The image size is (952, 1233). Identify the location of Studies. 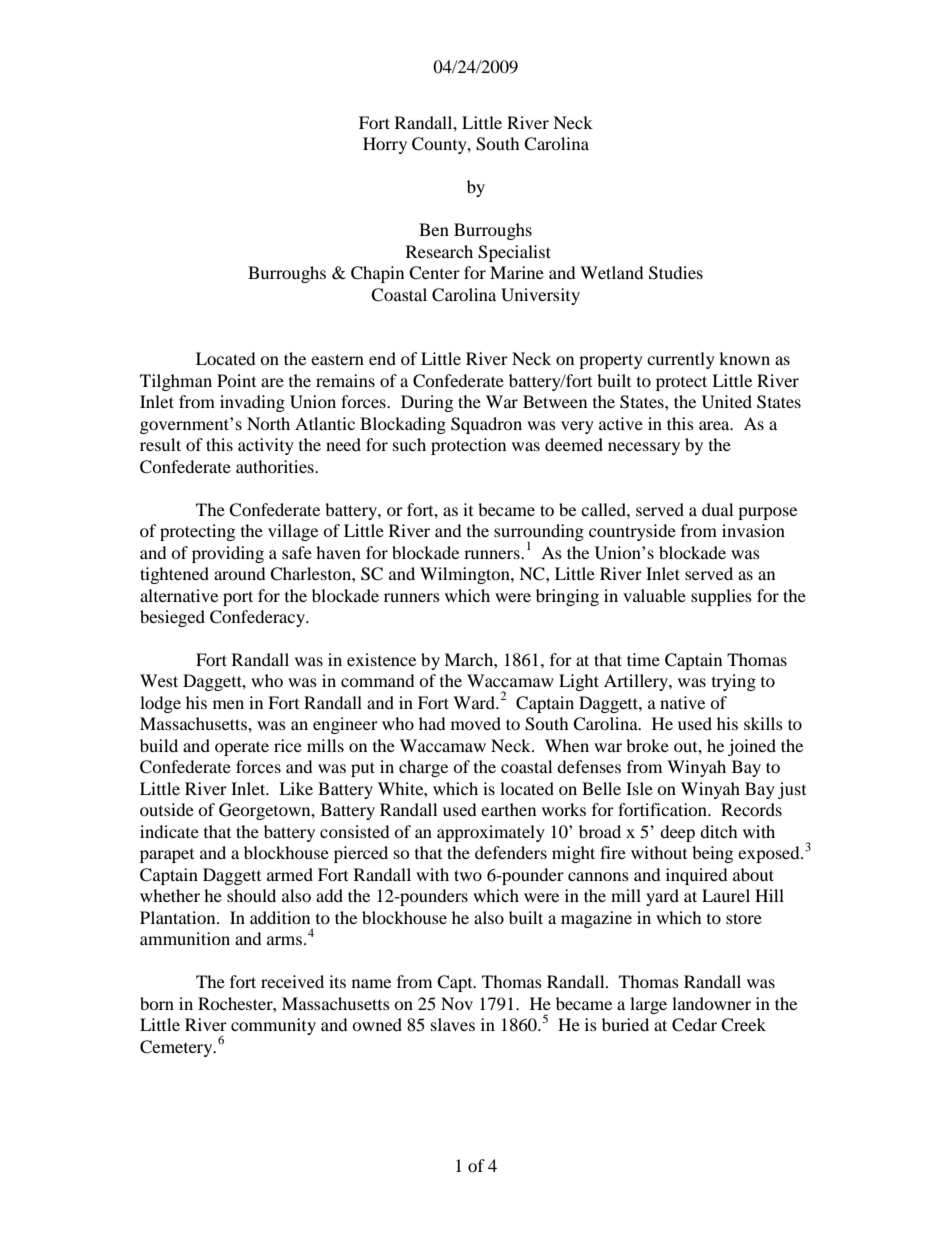
(676, 273).
